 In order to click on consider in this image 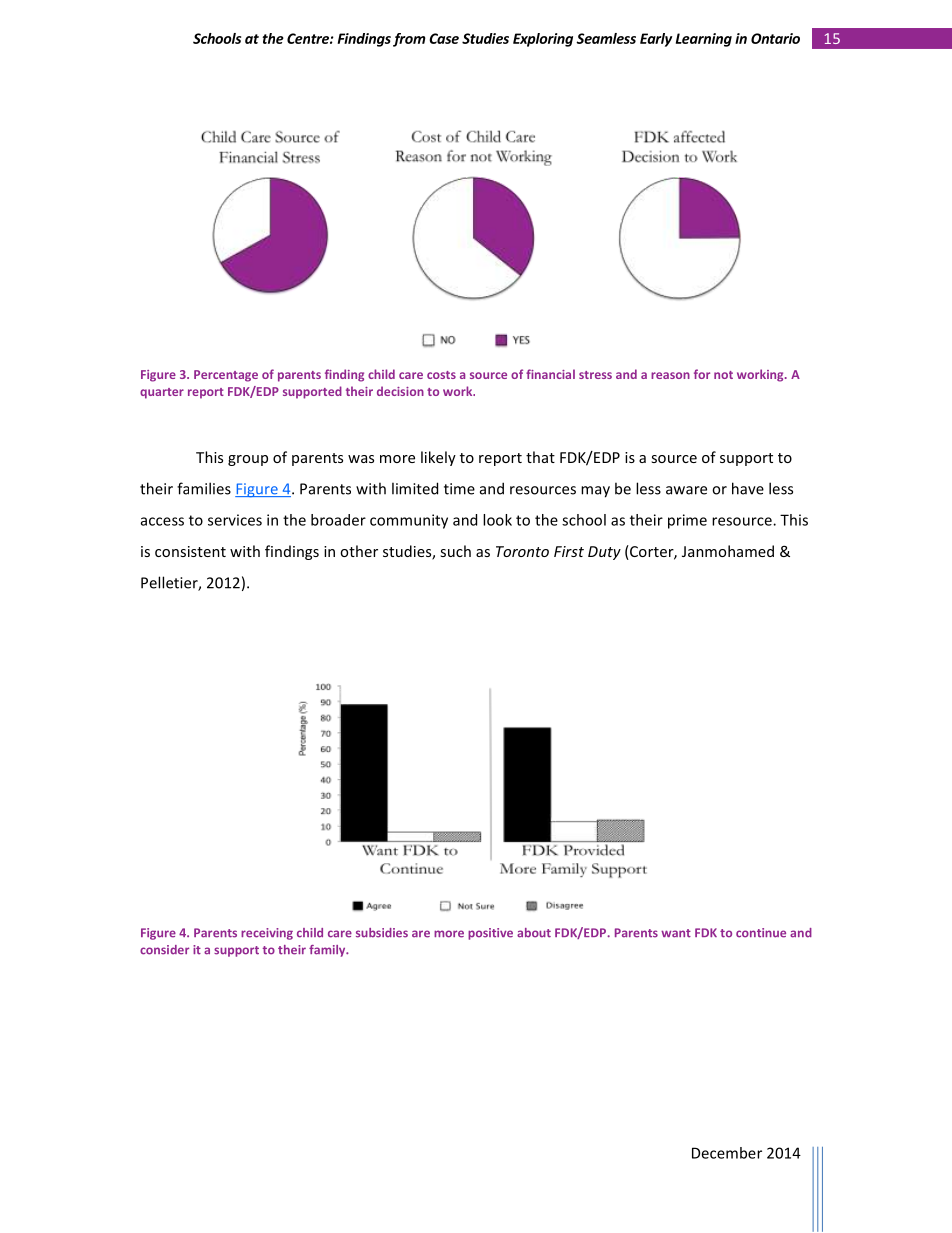, I will do `click(164, 950)`.
